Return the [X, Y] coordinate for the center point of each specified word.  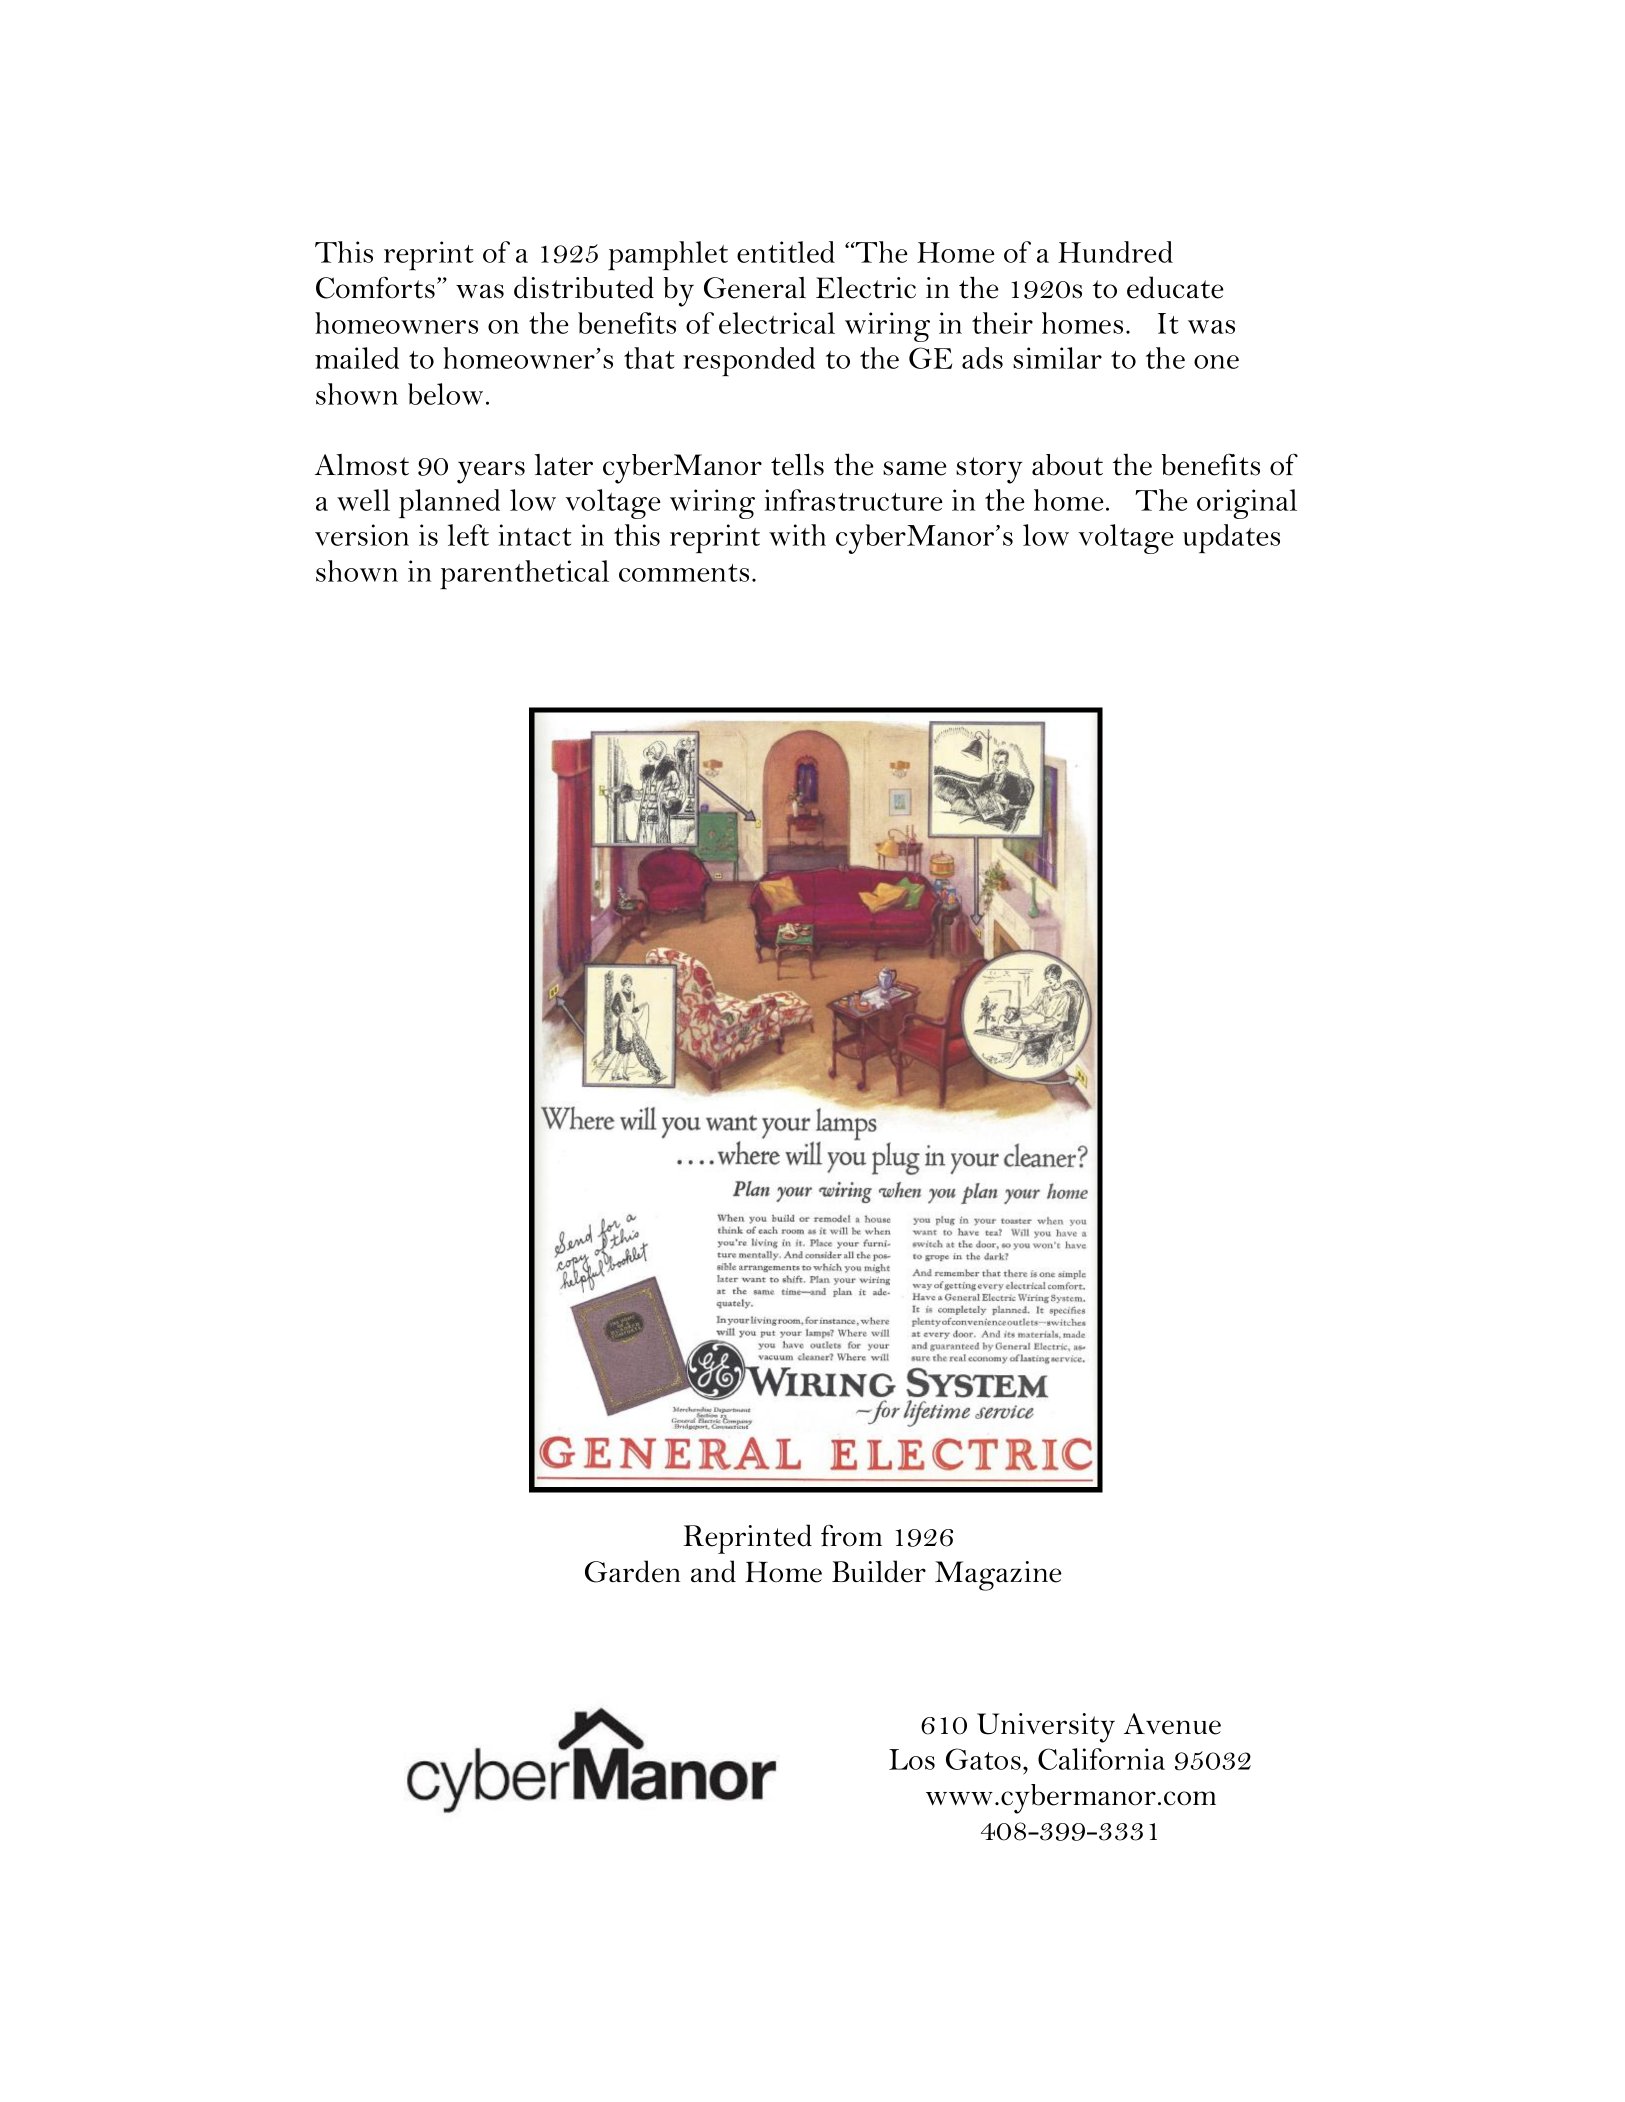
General [755, 288]
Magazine [998, 1576]
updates [1231, 539]
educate [1175, 287]
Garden [632, 1571]
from [851, 1535]
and [713, 1571]
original [1247, 504]
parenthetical [524, 575]
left [468, 535]
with [797, 535]
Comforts [375, 287]
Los [912, 1759]
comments [684, 573]
